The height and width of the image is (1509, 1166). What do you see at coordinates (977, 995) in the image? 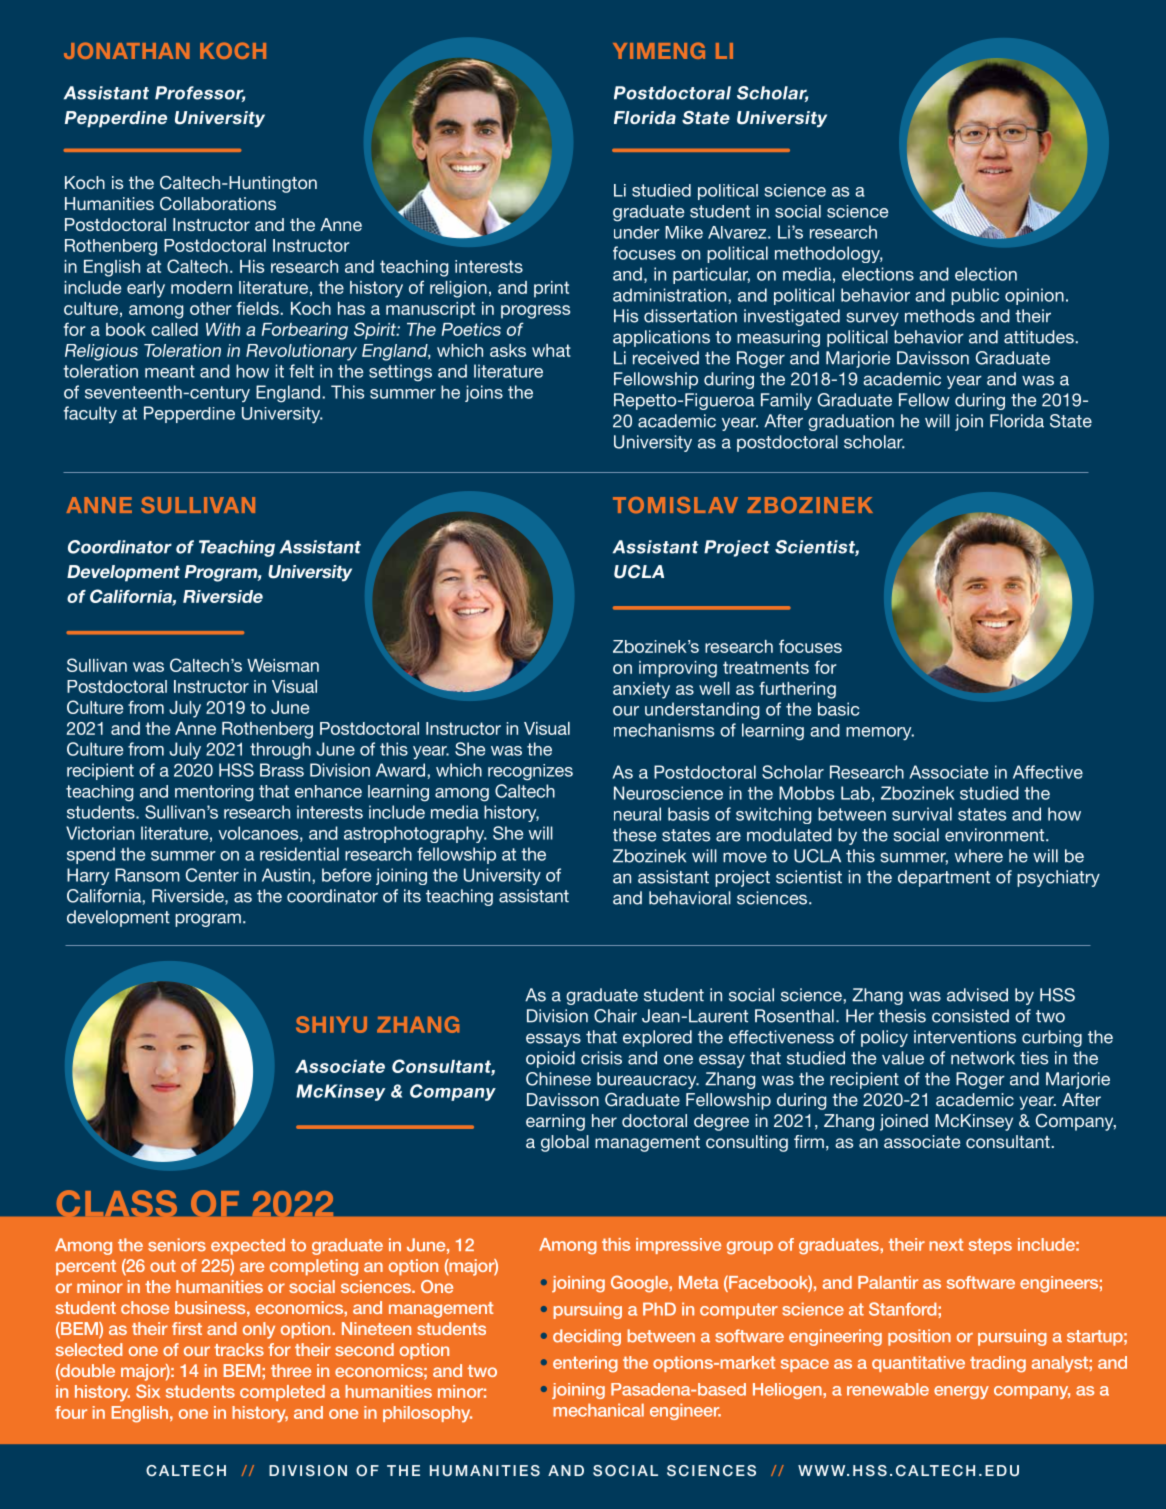
I see `advised` at bounding box center [977, 995].
